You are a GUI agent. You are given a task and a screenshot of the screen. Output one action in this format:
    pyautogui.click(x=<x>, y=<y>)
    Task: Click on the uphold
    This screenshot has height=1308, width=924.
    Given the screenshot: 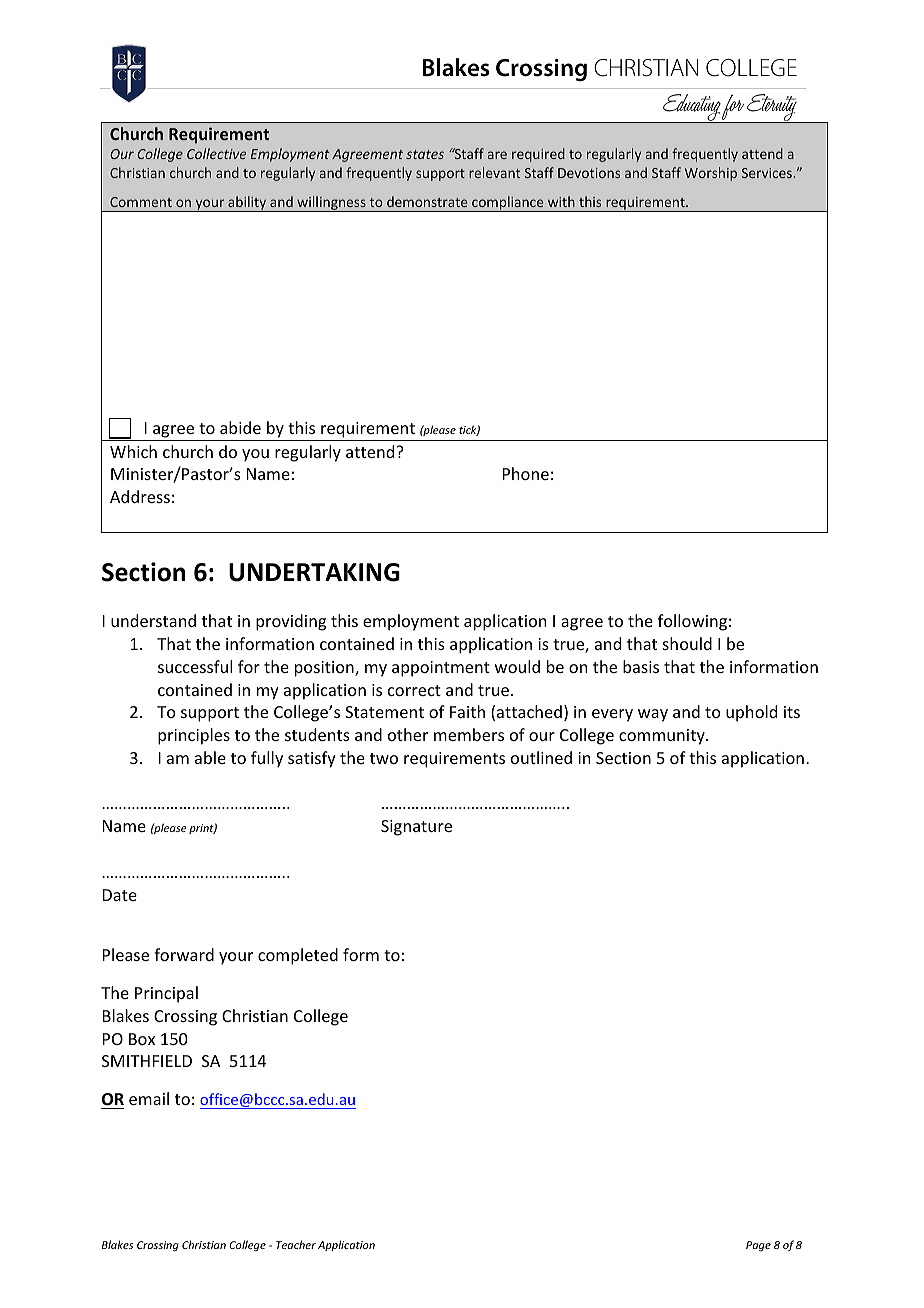 What is the action you would take?
    pyautogui.click(x=751, y=713)
